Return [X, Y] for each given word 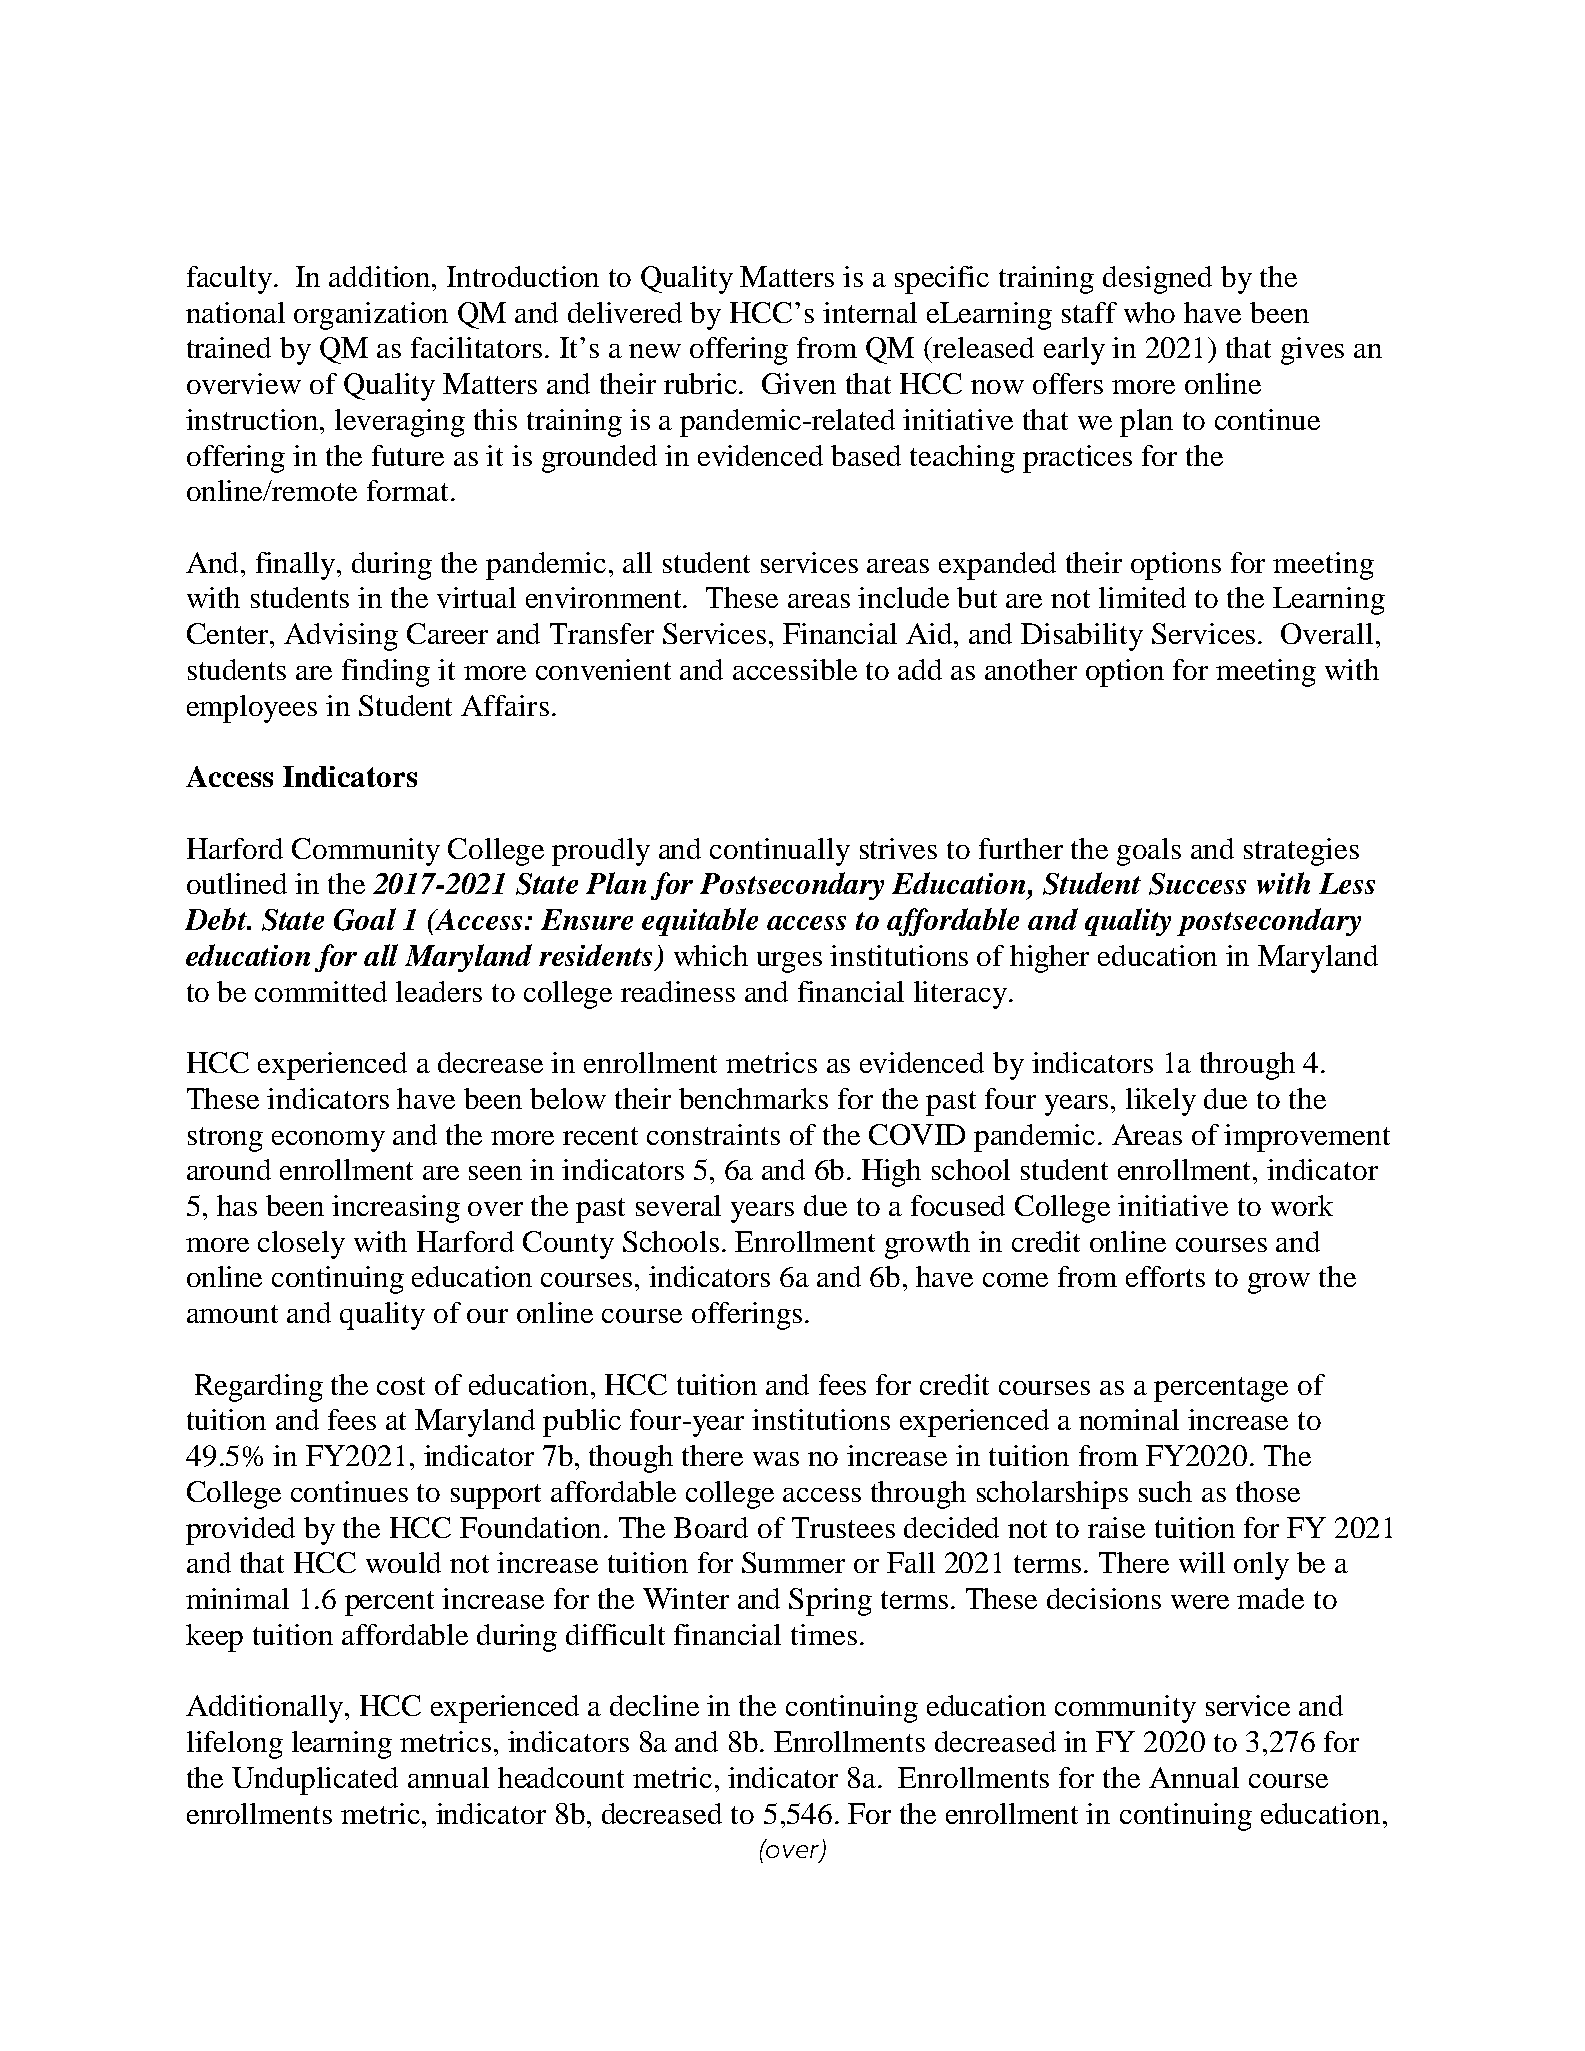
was [776, 1459]
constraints [713, 1134]
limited [1142, 597]
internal [870, 312]
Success [1197, 884]
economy [328, 1141]
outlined [237, 883]
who [1149, 312]
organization [371, 316]
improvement [1307, 1138]
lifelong [235, 1745]
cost [401, 1386]
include [903, 597]
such [1165, 1491]
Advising [341, 637]
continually [780, 852]
